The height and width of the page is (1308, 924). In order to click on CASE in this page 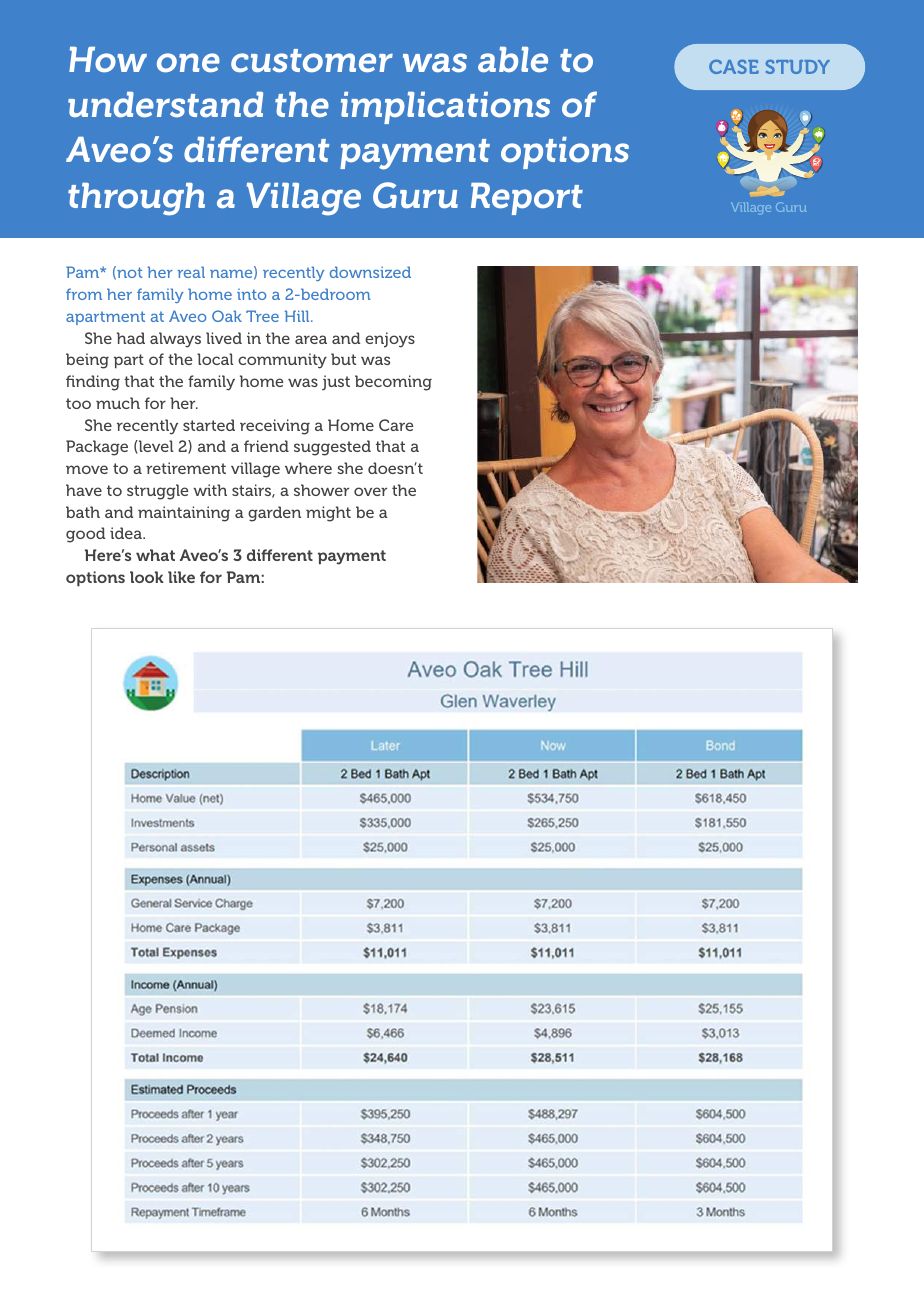, I will do `click(734, 66)`.
